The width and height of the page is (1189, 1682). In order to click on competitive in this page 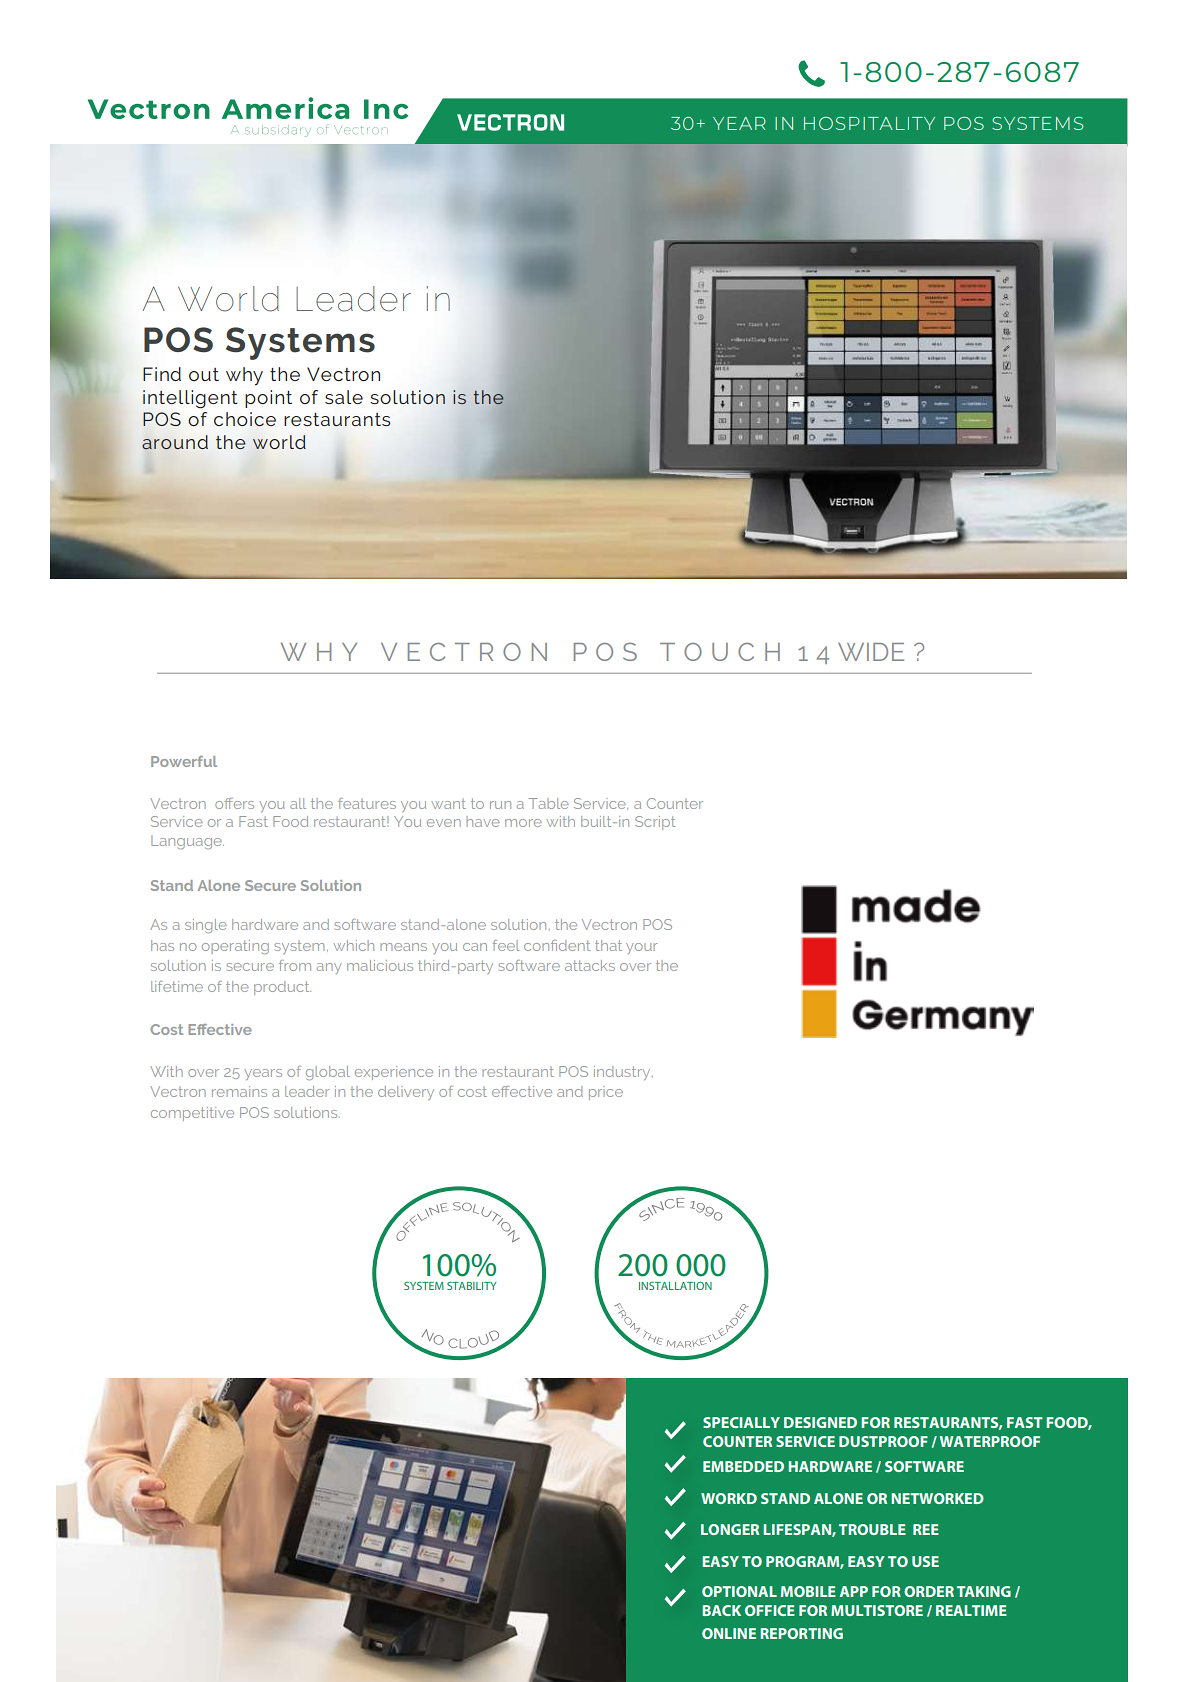, I will do `click(192, 1114)`.
